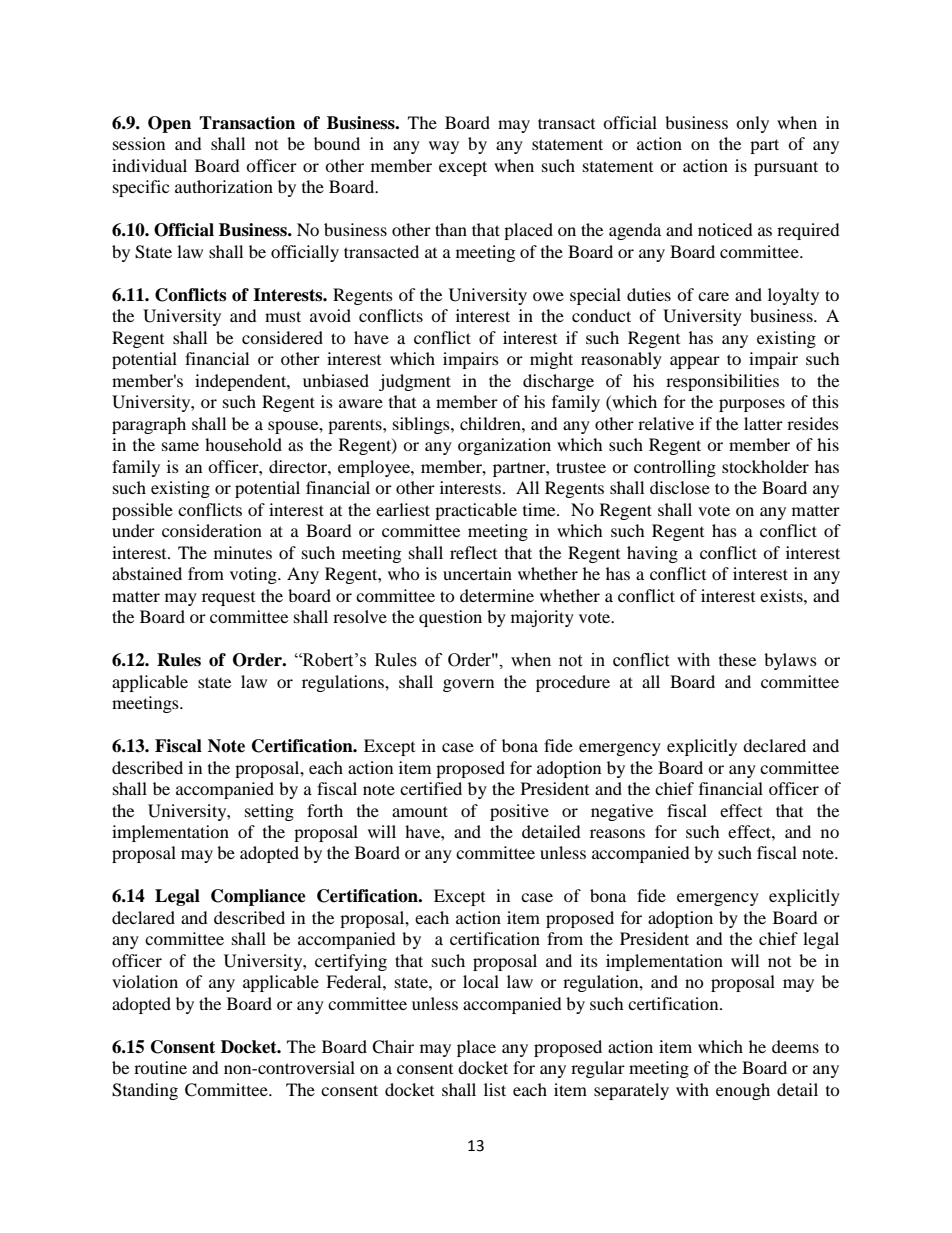 The image size is (952, 1233). What do you see at coordinates (444, 147) in the screenshot?
I see `way` at bounding box center [444, 147].
